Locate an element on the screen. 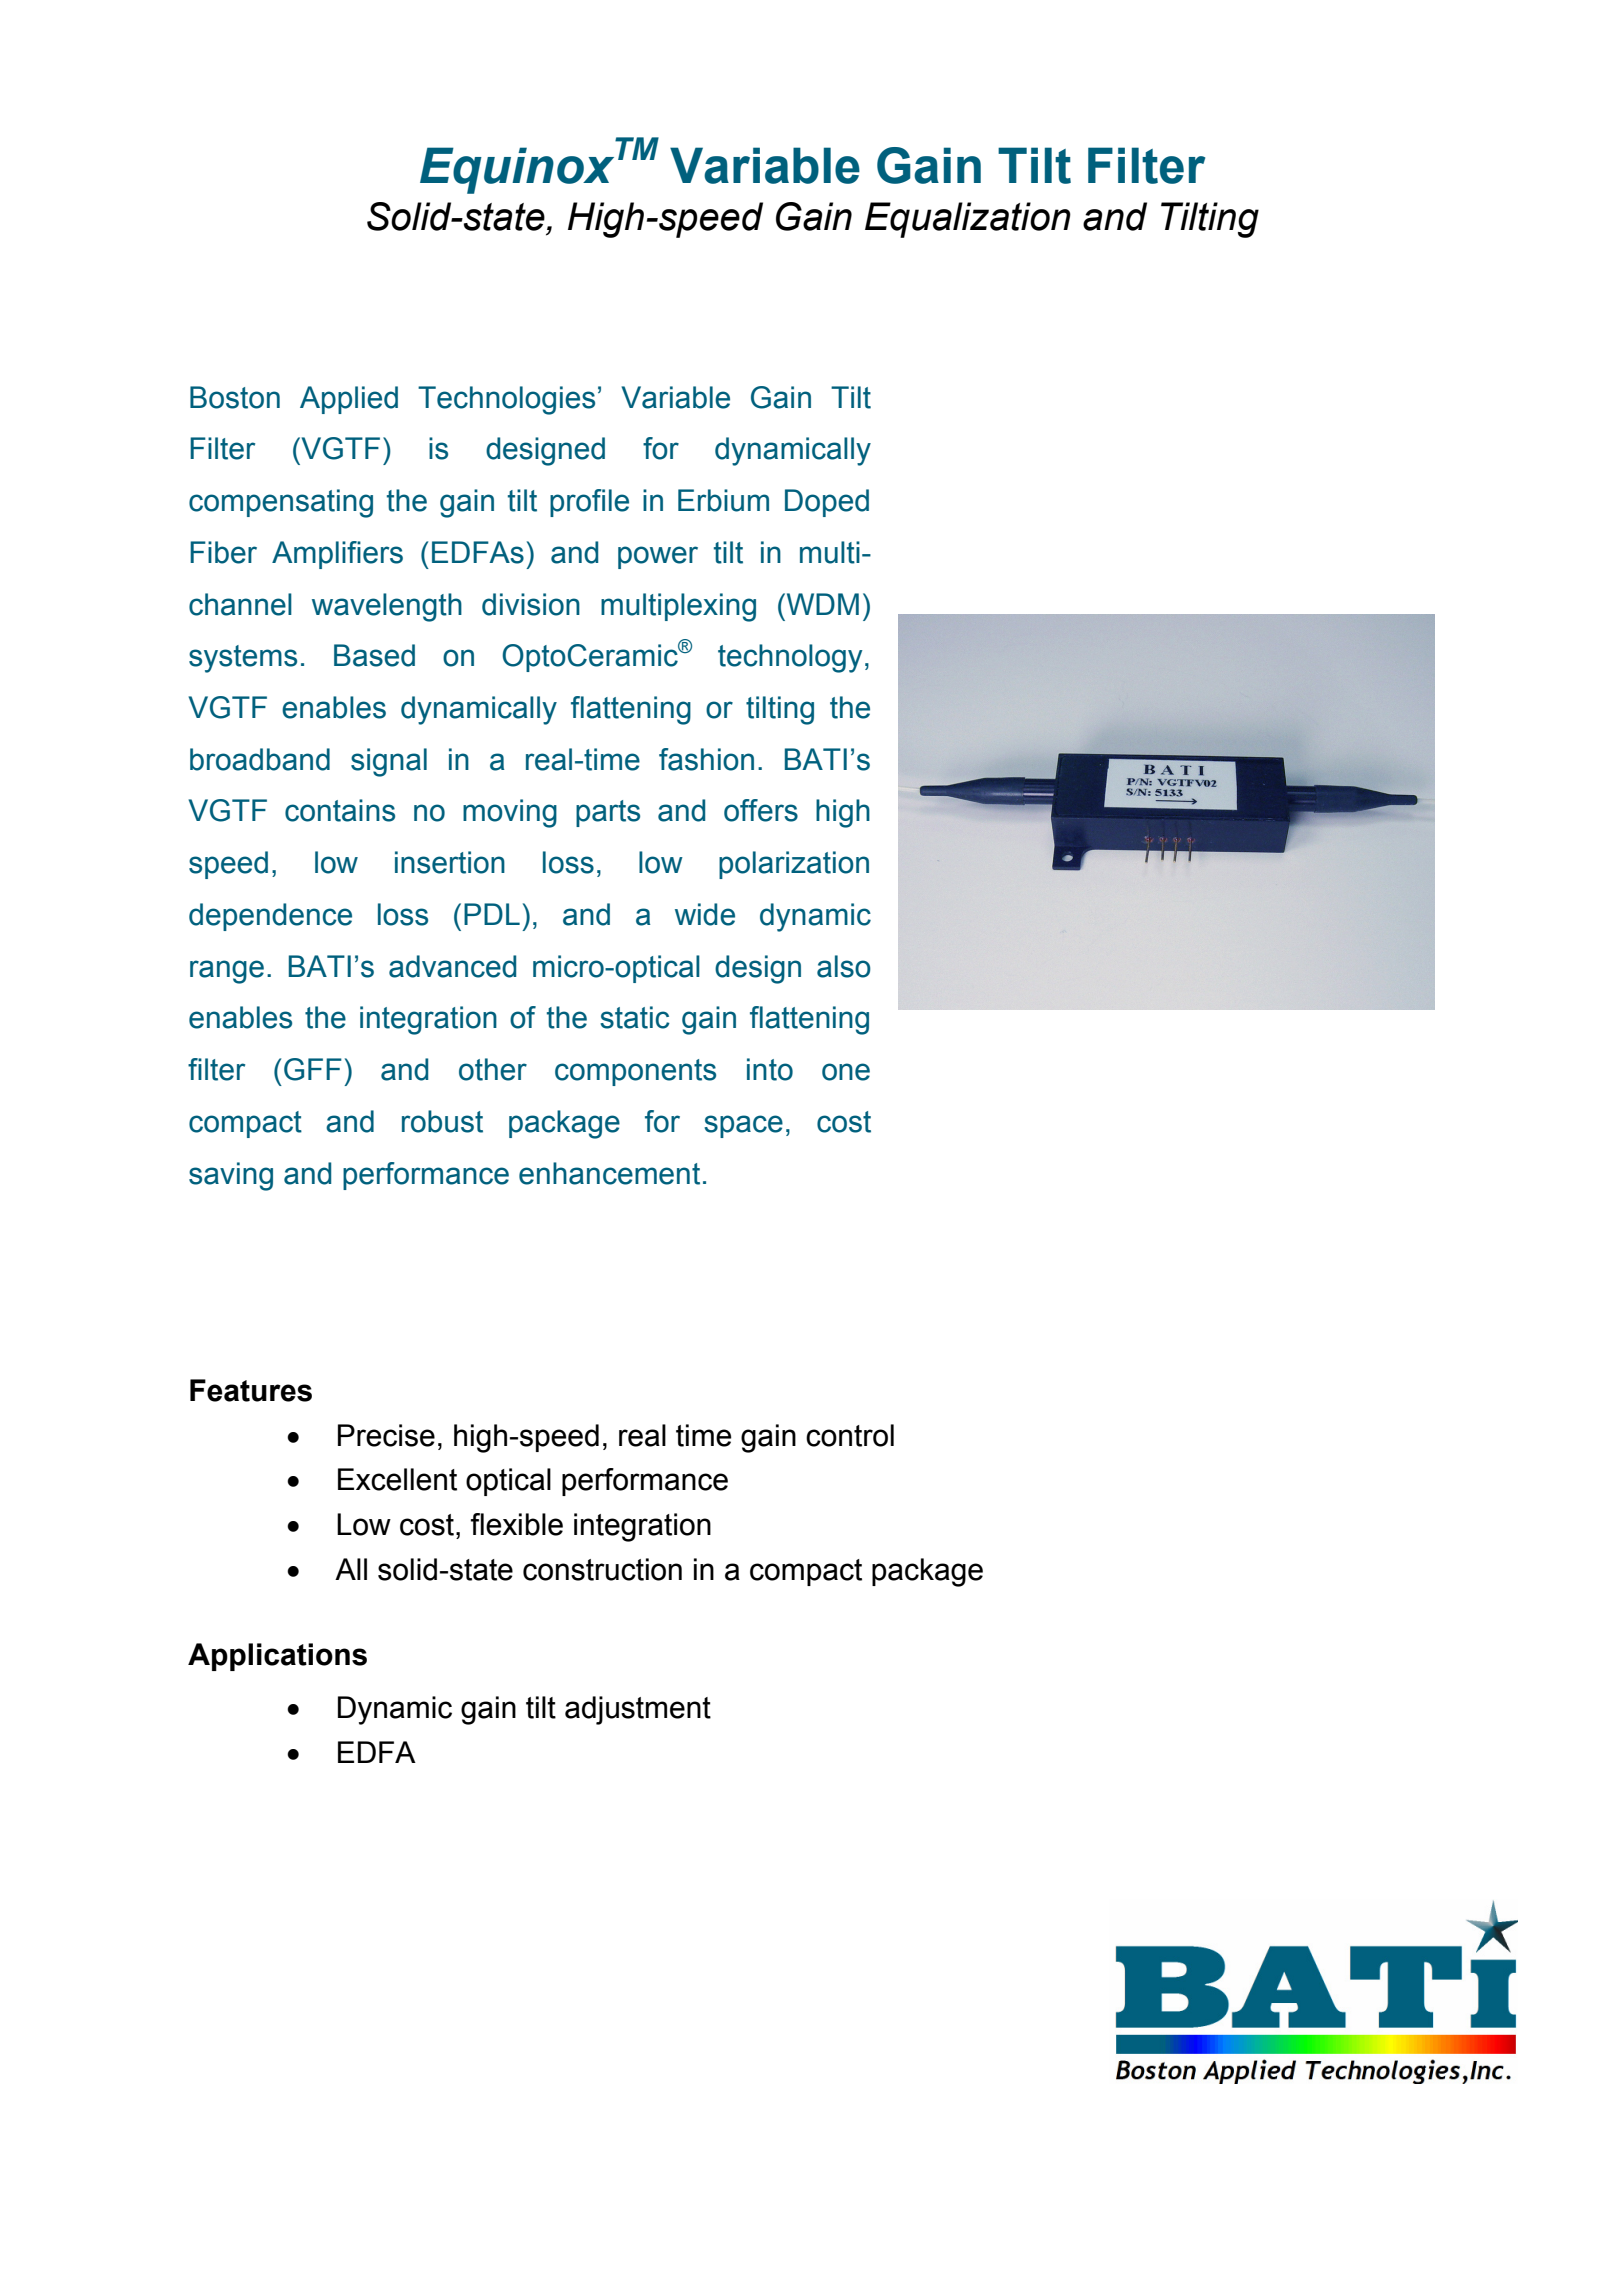  saving is located at coordinates (231, 1176).
